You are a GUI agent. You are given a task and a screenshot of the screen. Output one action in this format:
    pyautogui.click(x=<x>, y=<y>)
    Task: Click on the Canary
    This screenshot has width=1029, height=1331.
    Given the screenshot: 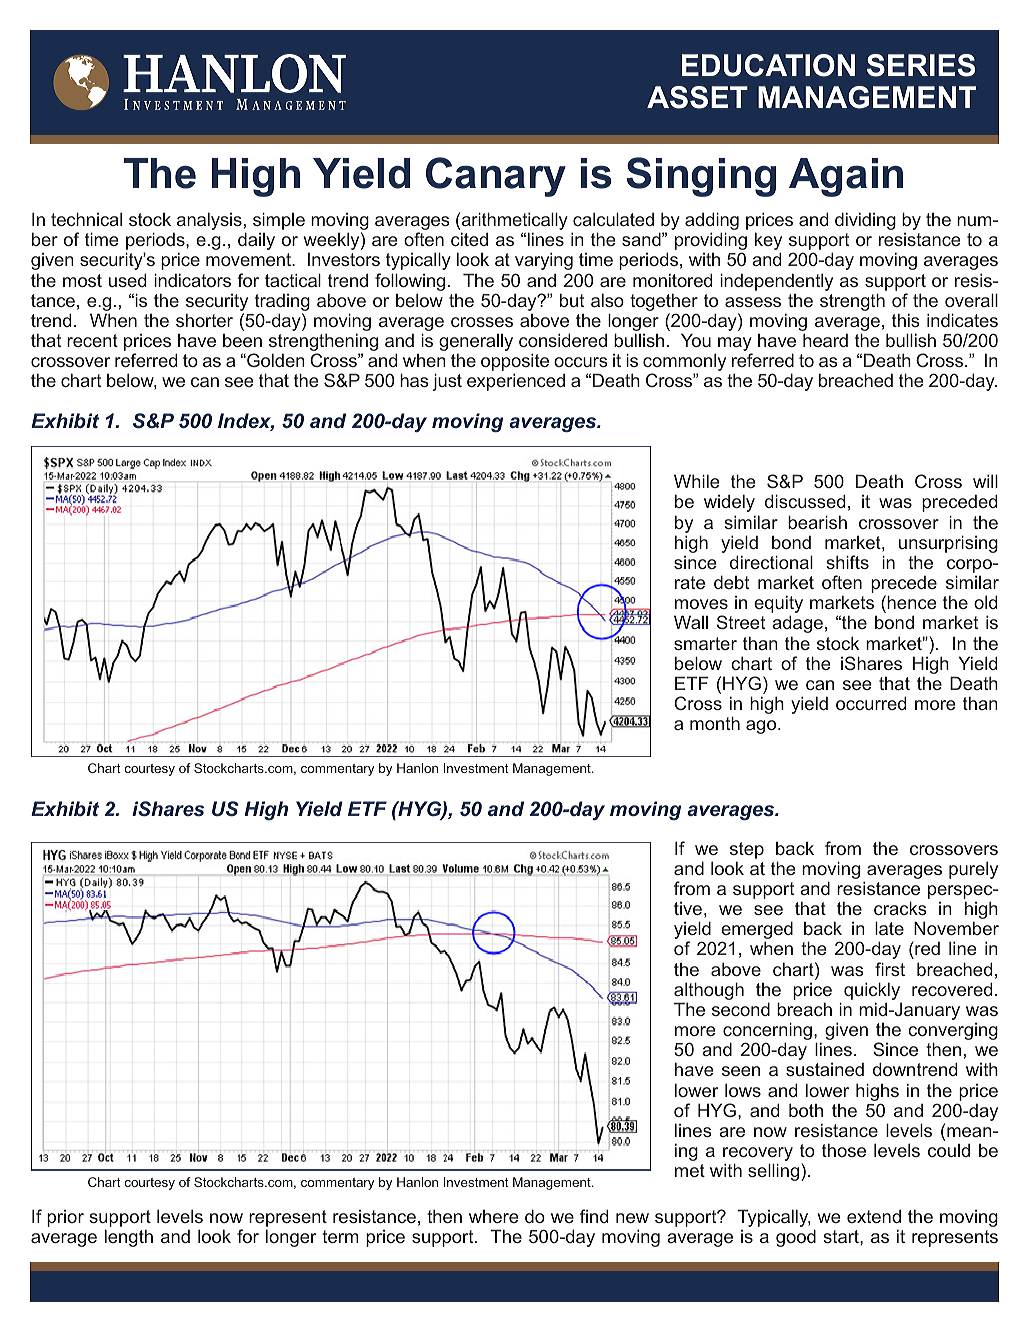 What is the action you would take?
    pyautogui.click(x=496, y=177)
